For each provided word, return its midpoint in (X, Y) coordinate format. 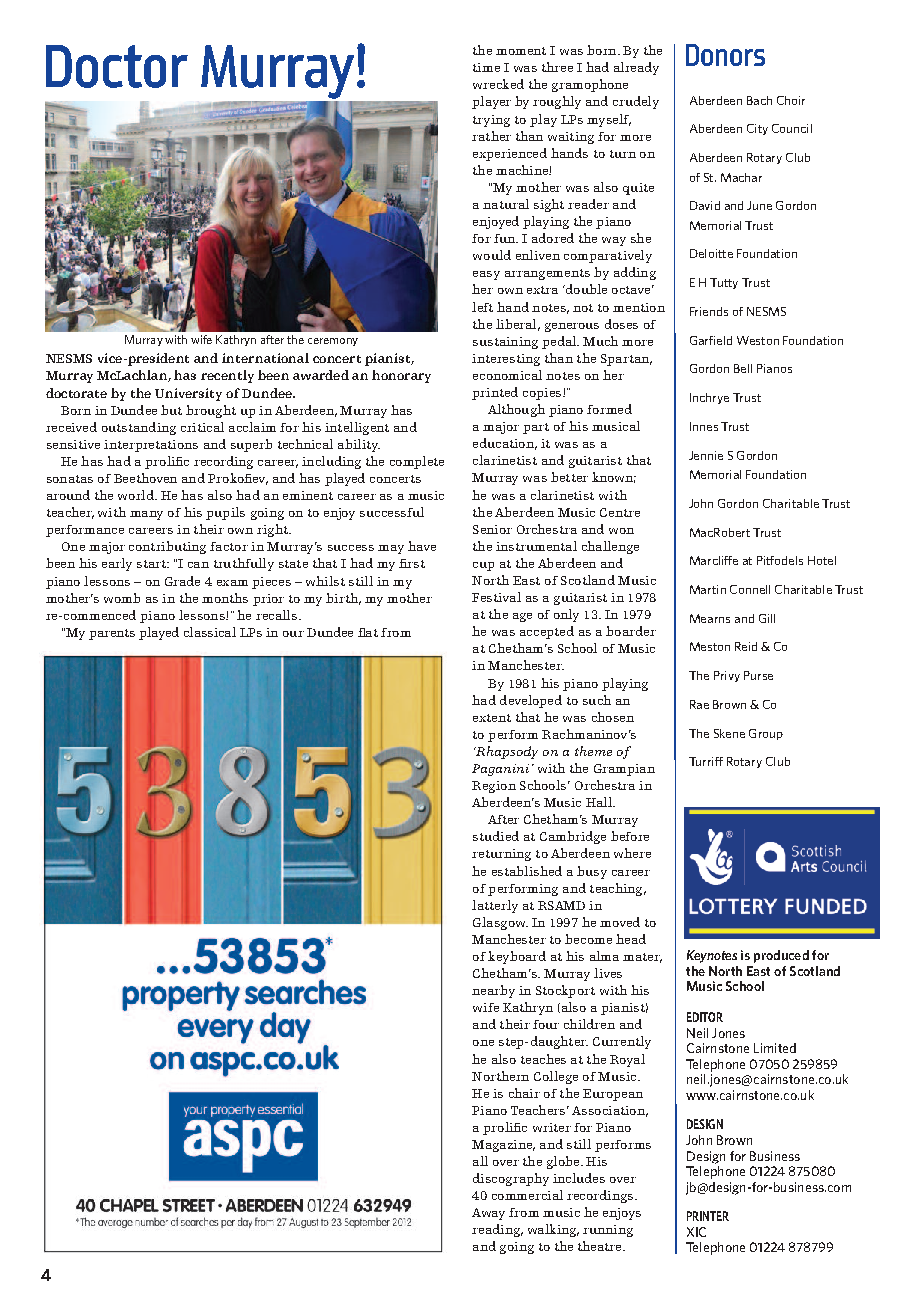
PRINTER (708, 1216)
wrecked (498, 84)
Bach (759, 100)
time (486, 67)
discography (511, 1179)
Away (488, 1214)
